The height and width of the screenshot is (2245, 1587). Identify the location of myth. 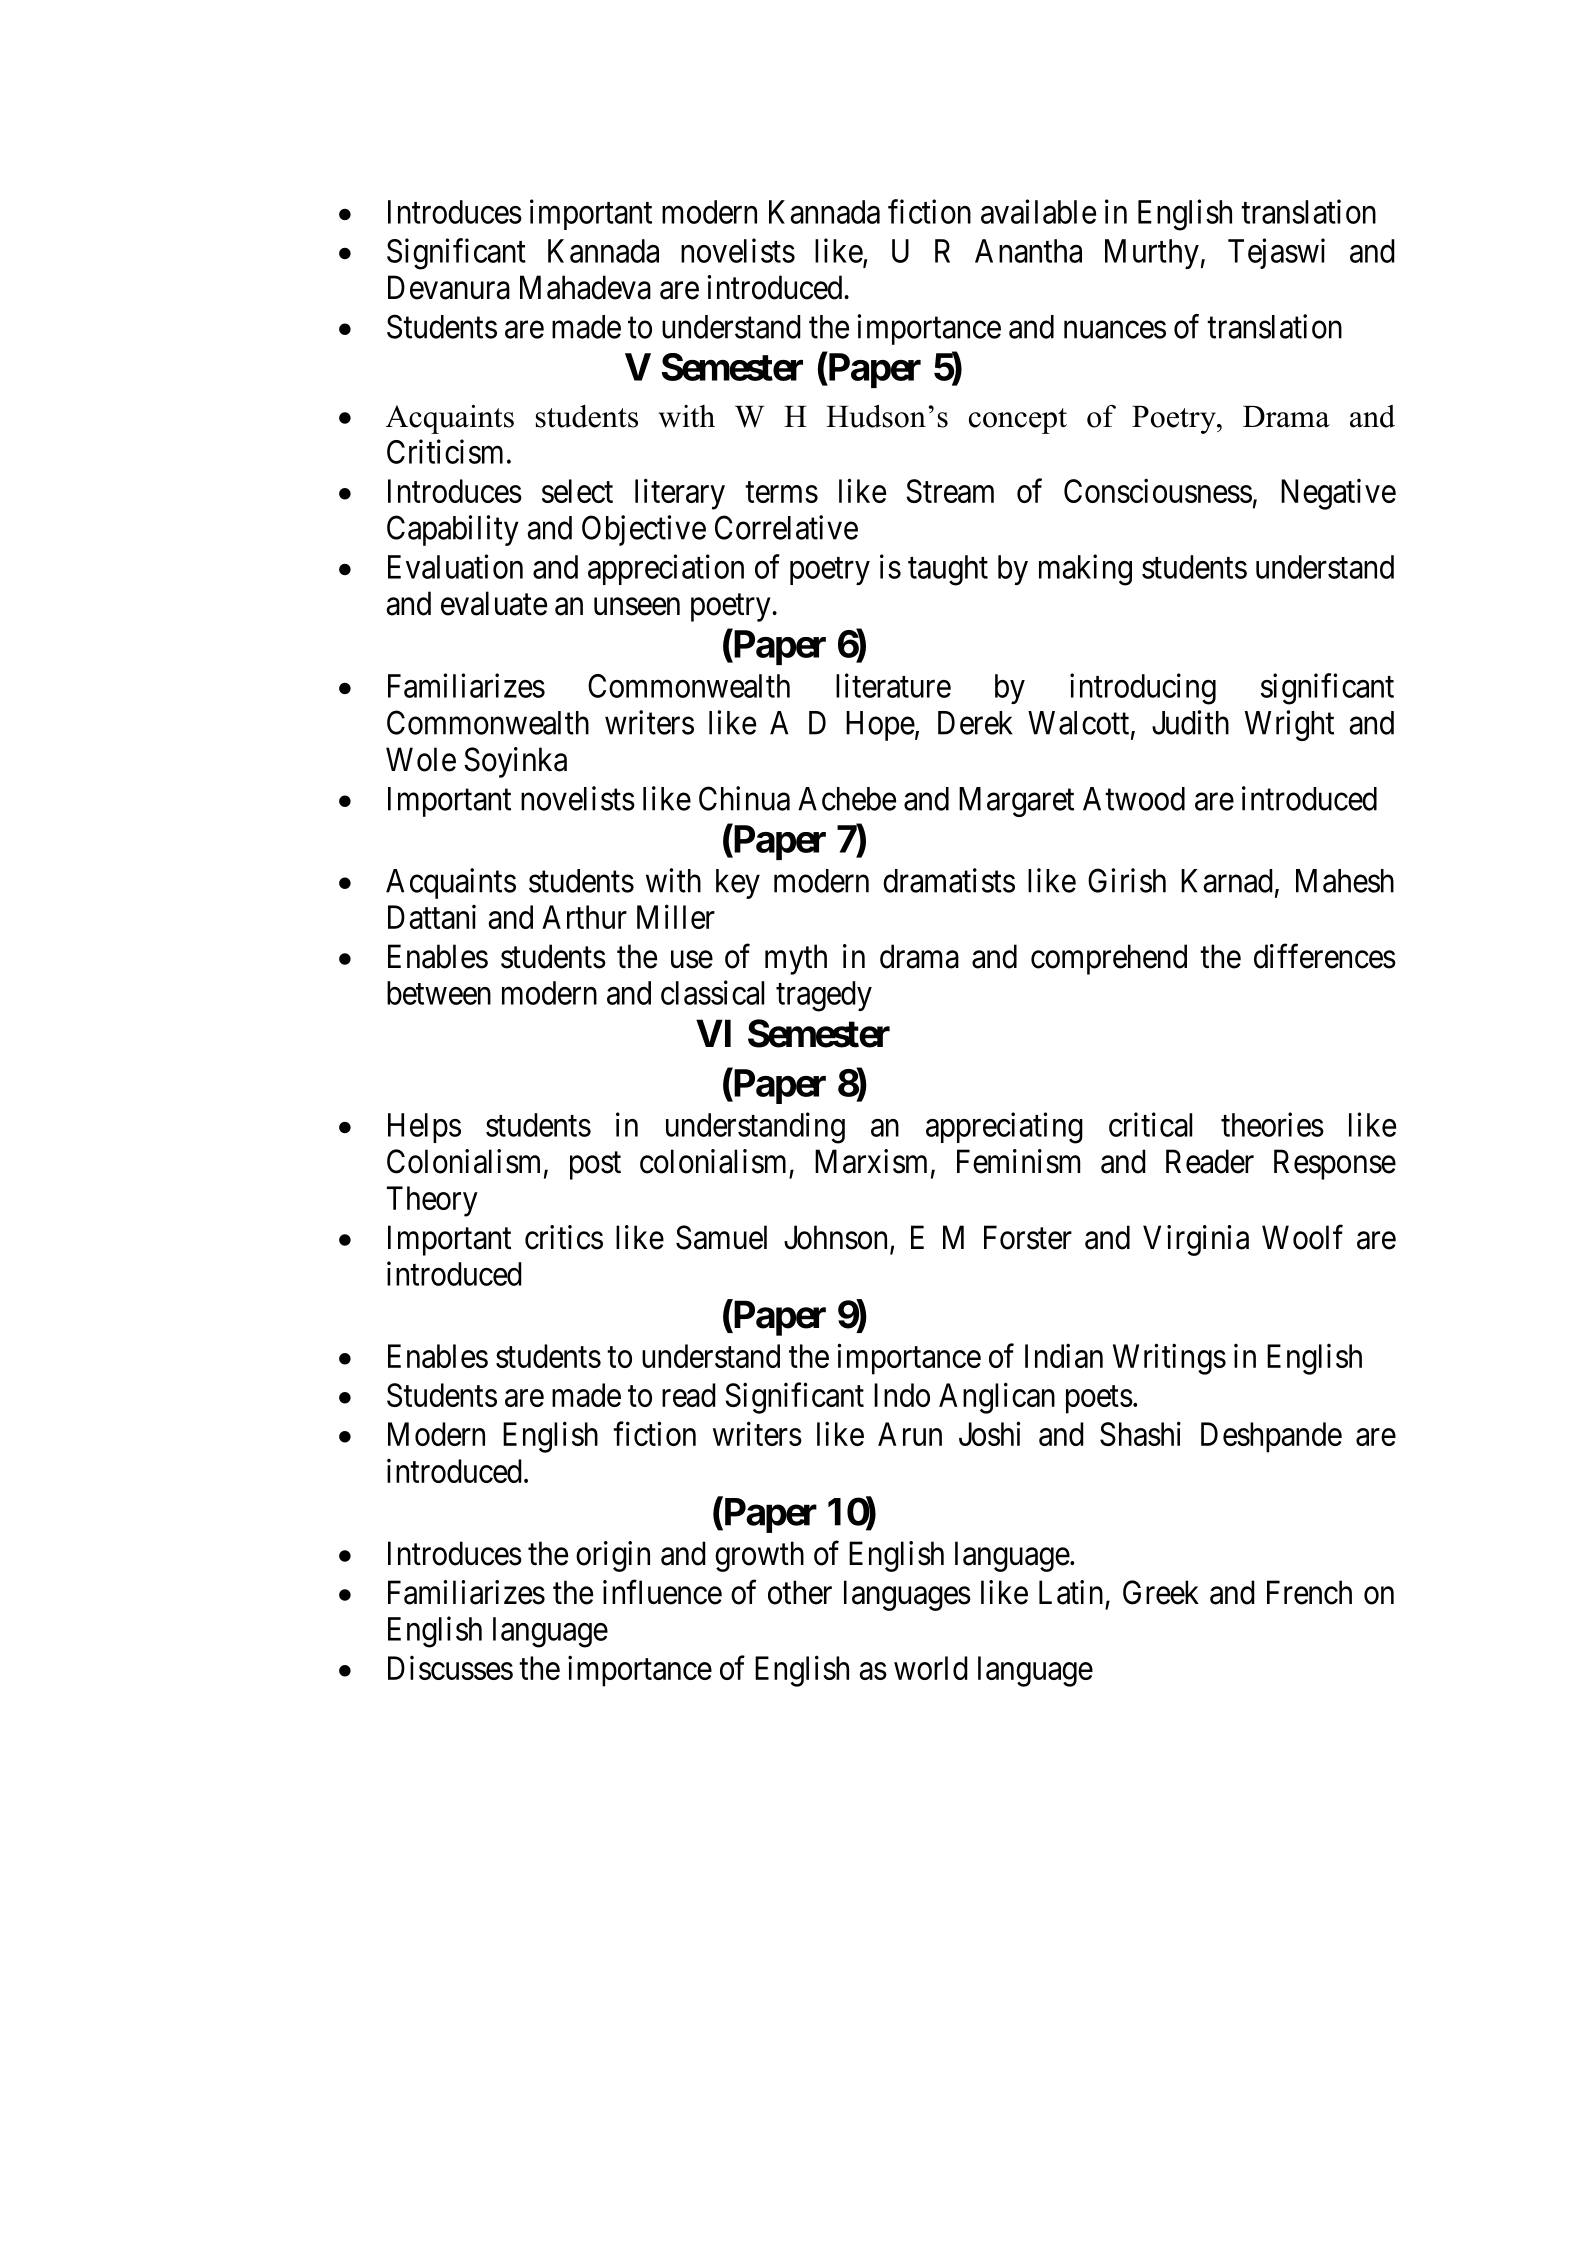
(796, 959).
